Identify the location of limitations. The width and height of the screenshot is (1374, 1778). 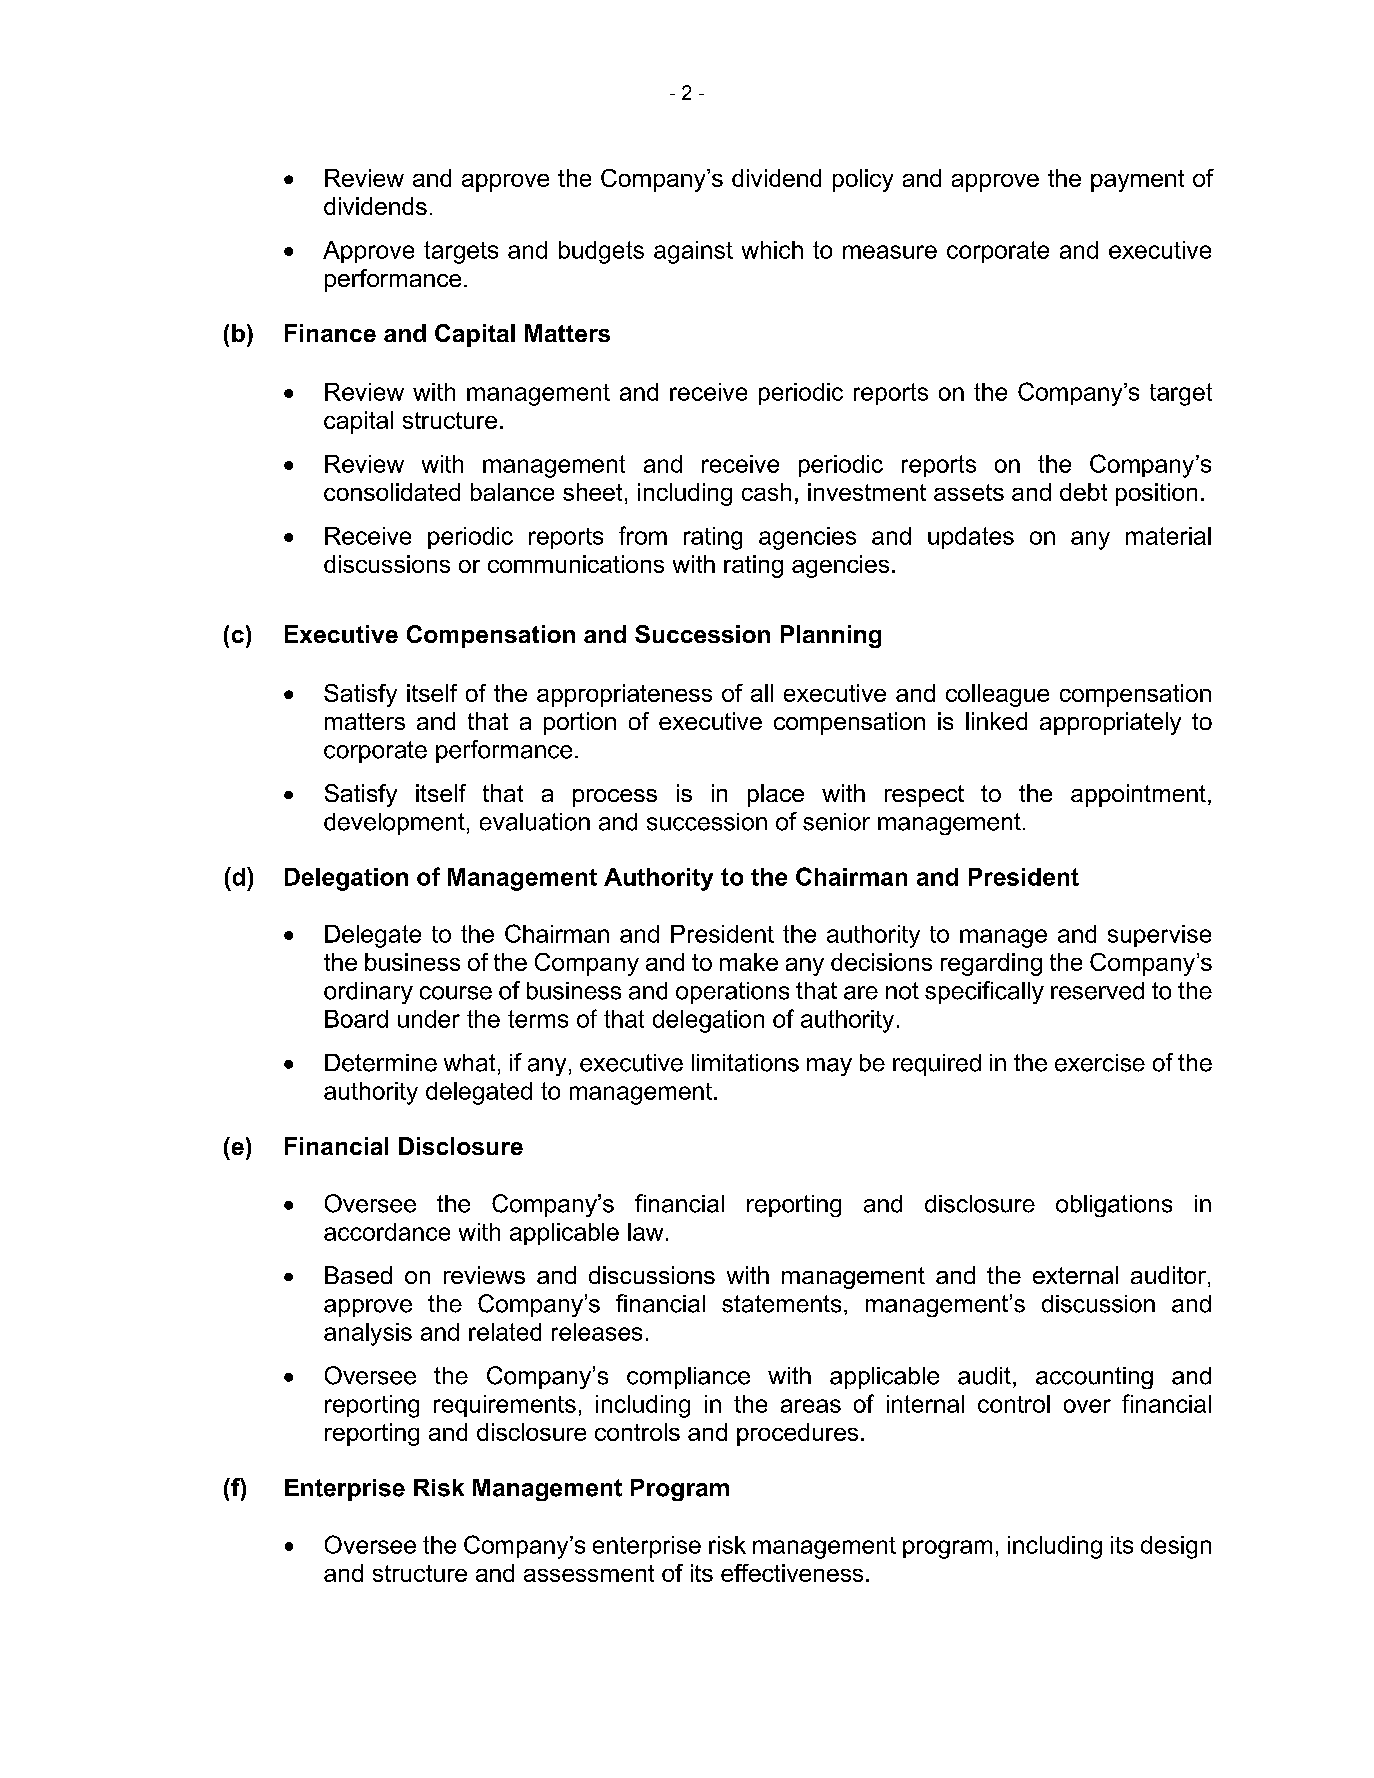
(745, 1063).
